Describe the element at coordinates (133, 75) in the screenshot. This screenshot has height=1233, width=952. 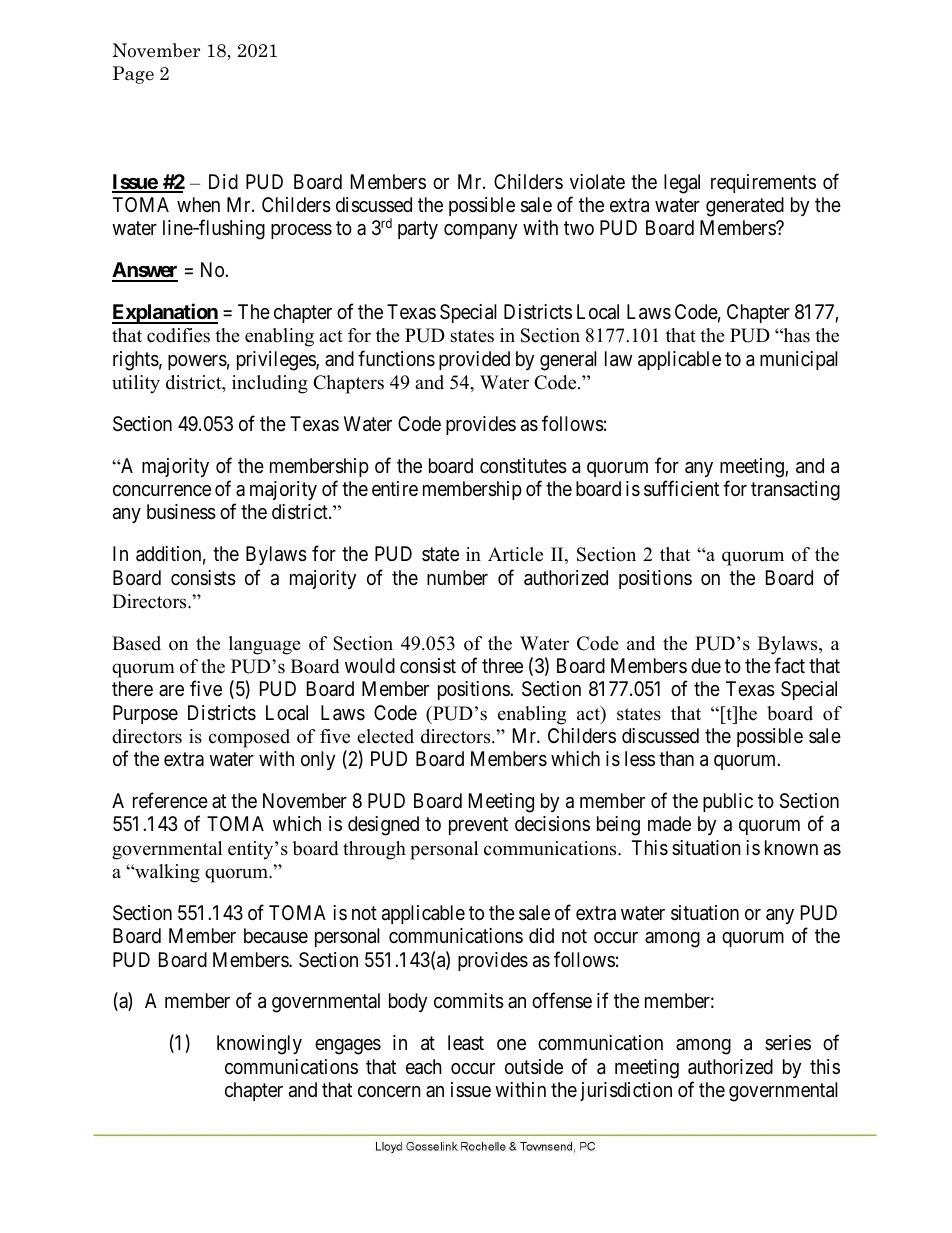
I see `Page` at that location.
